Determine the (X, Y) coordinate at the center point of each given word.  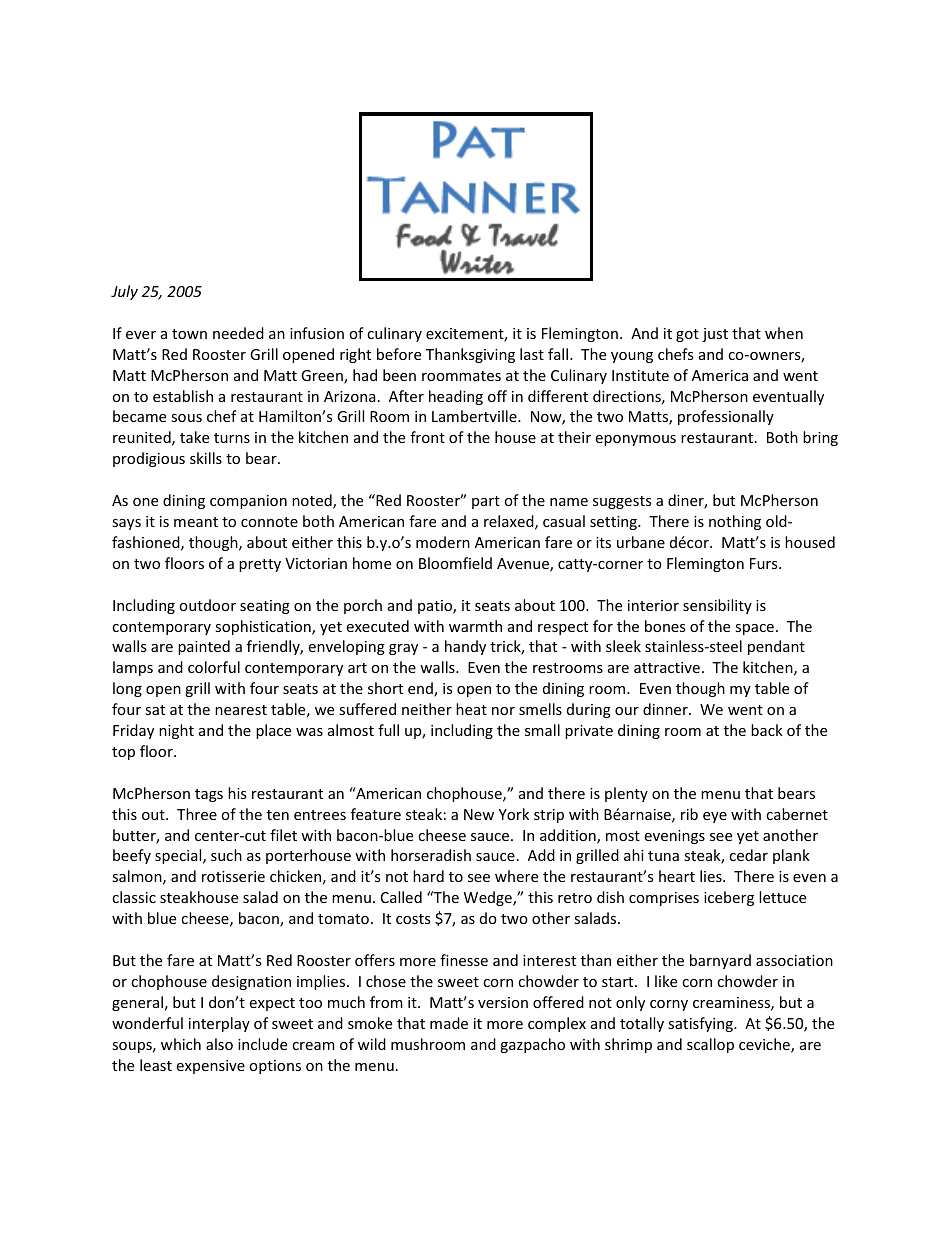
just (715, 335)
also (219, 1044)
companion (248, 502)
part (486, 502)
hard (428, 876)
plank (791, 856)
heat (471, 709)
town (189, 334)
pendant (776, 647)
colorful (214, 667)
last (532, 354)
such (226, 855)
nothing (735, 522)
